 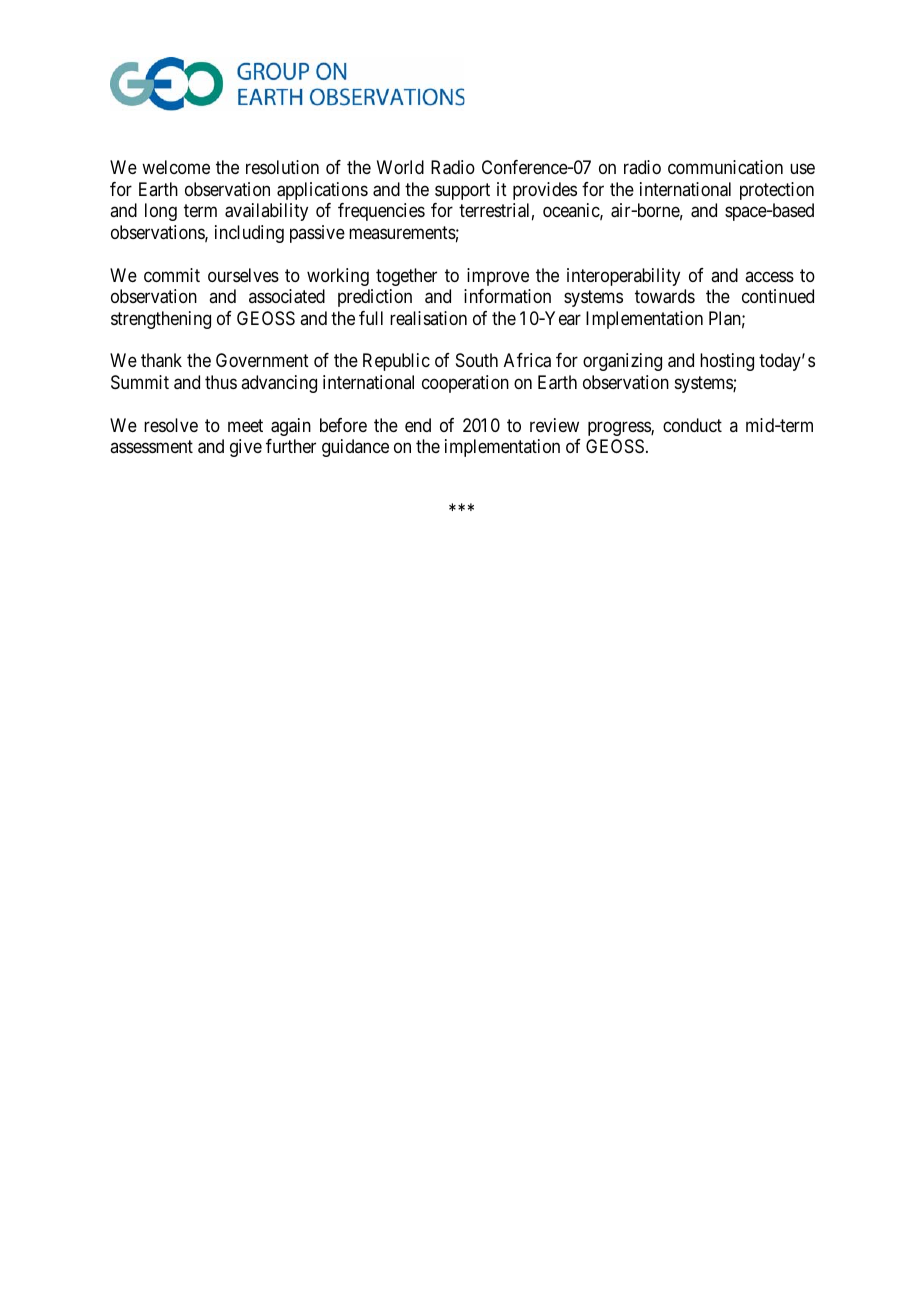 What do you see at coordinates (462, 191) in the screenshot?
I see `support` at bounding box center [462, 191].
